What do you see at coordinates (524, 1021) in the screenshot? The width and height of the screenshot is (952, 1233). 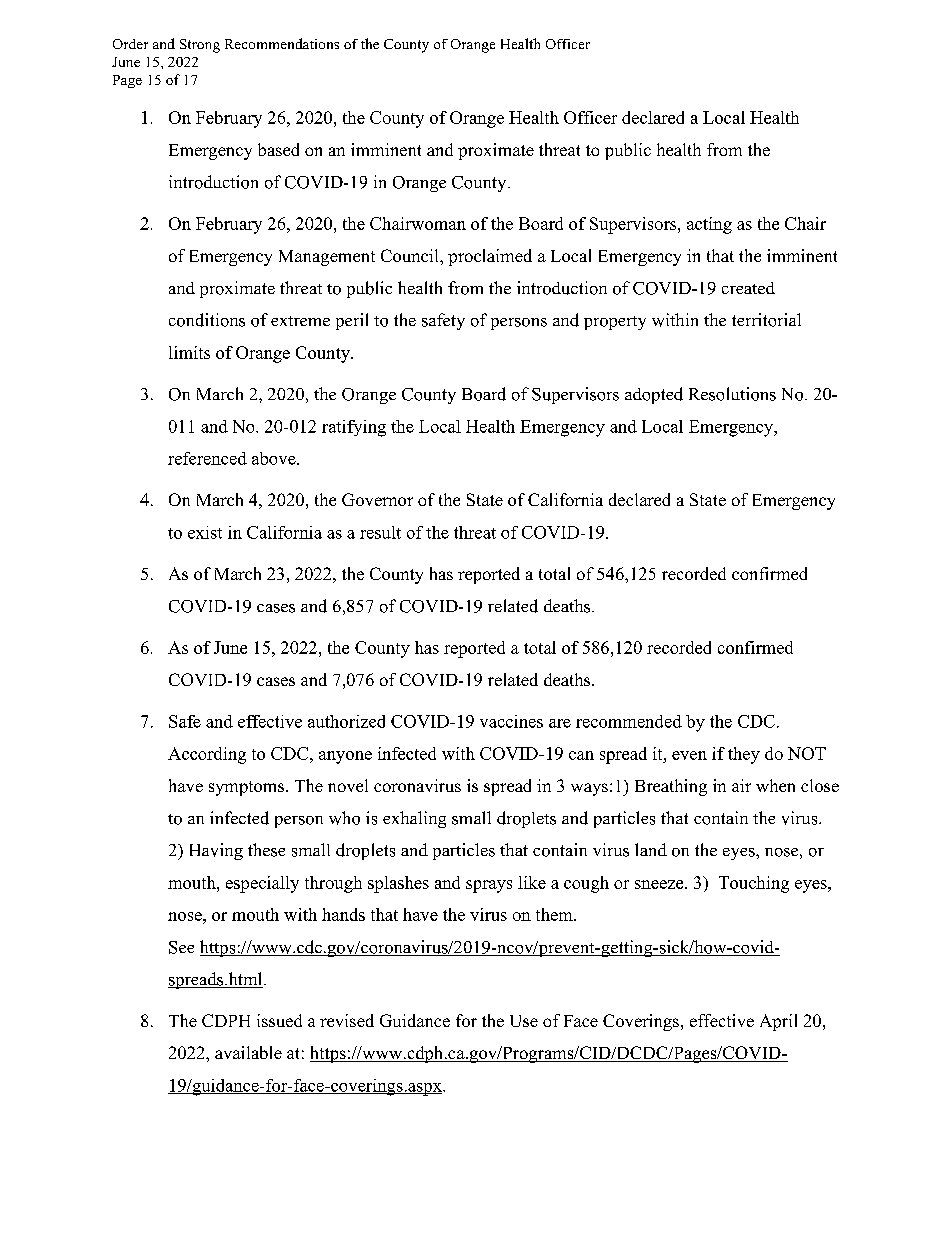 I see `Use` at bounding box center [524, 1021].
